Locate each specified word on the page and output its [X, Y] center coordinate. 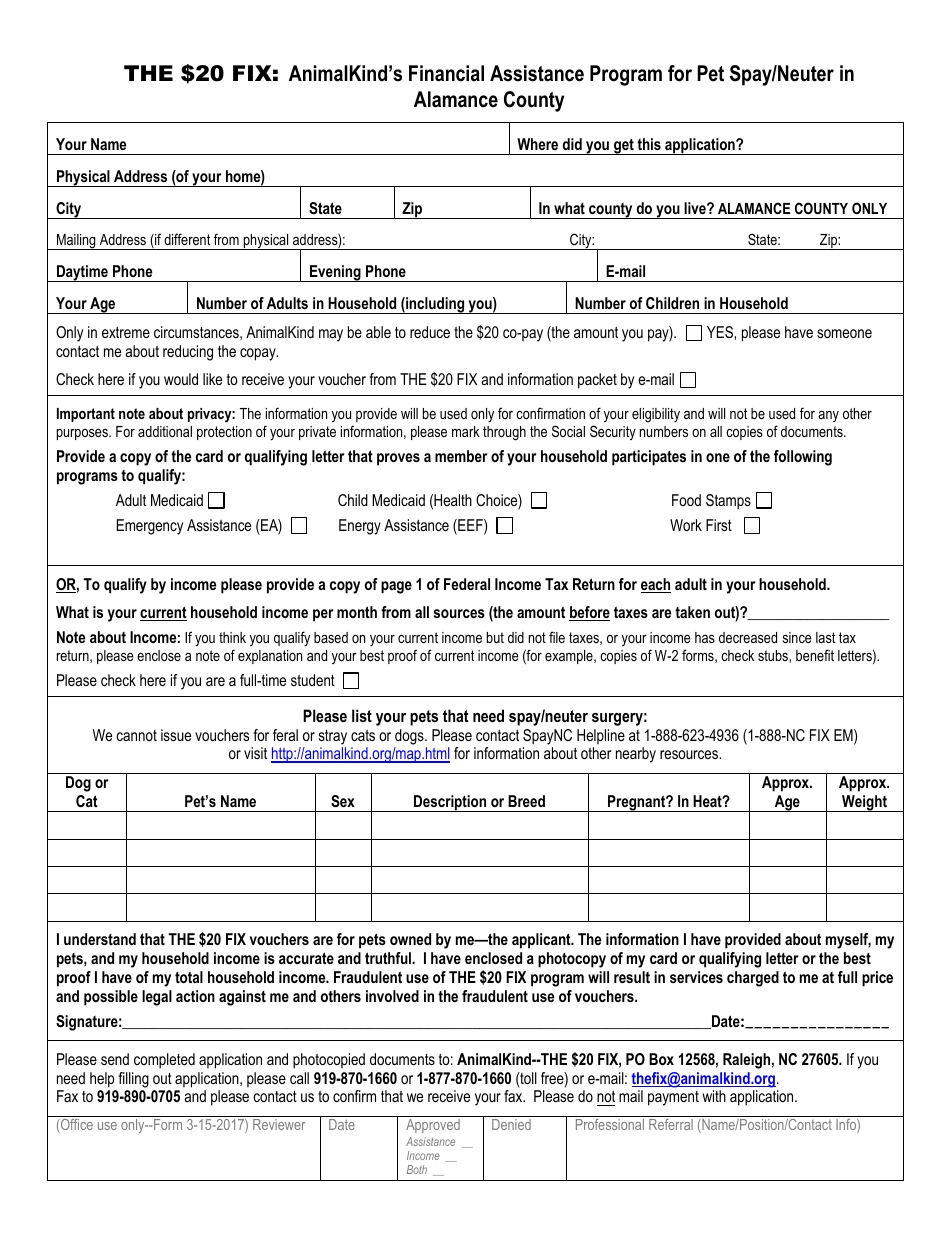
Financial [446, 73]
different [187, 239]
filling [133, 1080]
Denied [511, 1124]
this [649, 144]
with [714, 1096]
